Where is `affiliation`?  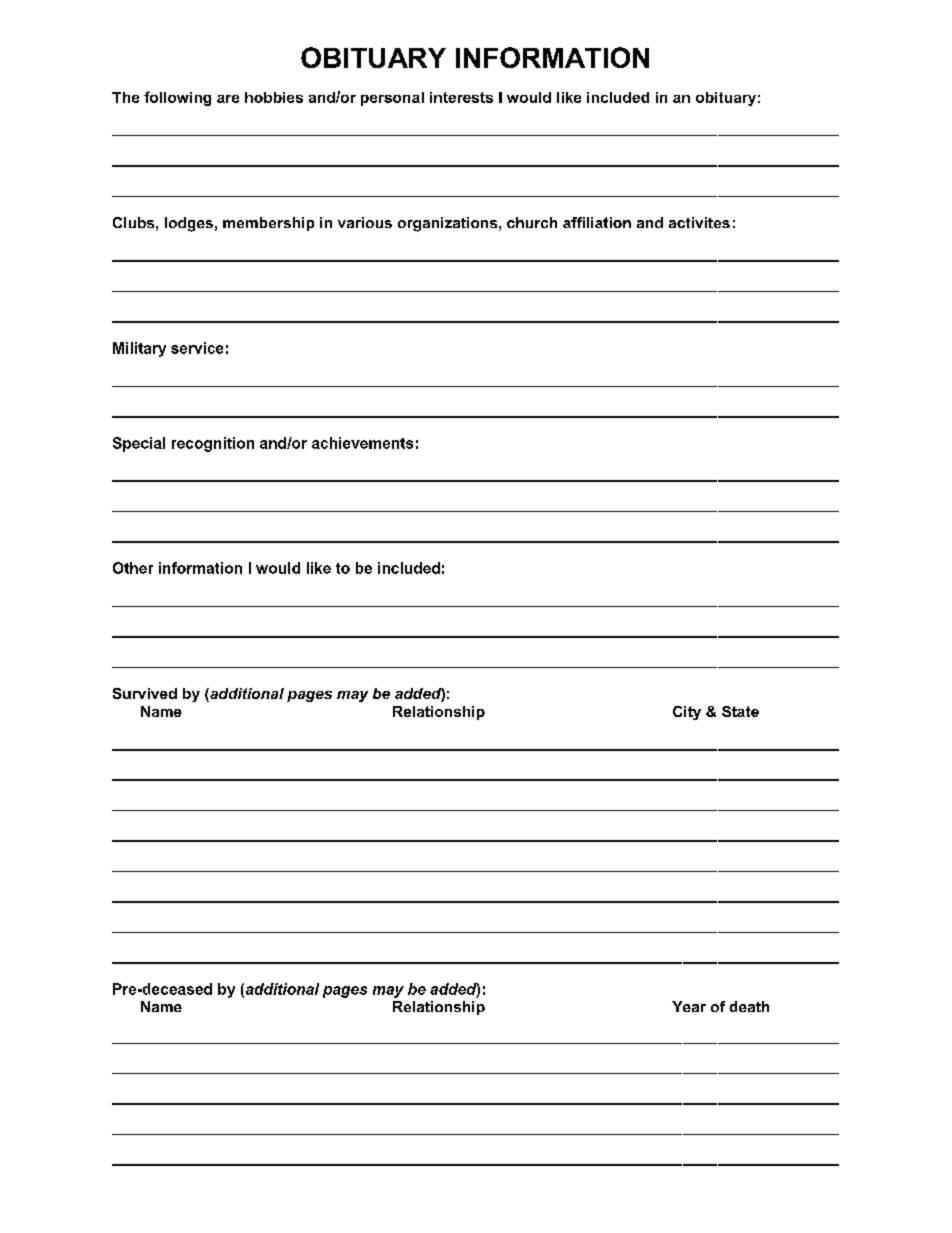 affiliation is located at coordinates (597, 222).
